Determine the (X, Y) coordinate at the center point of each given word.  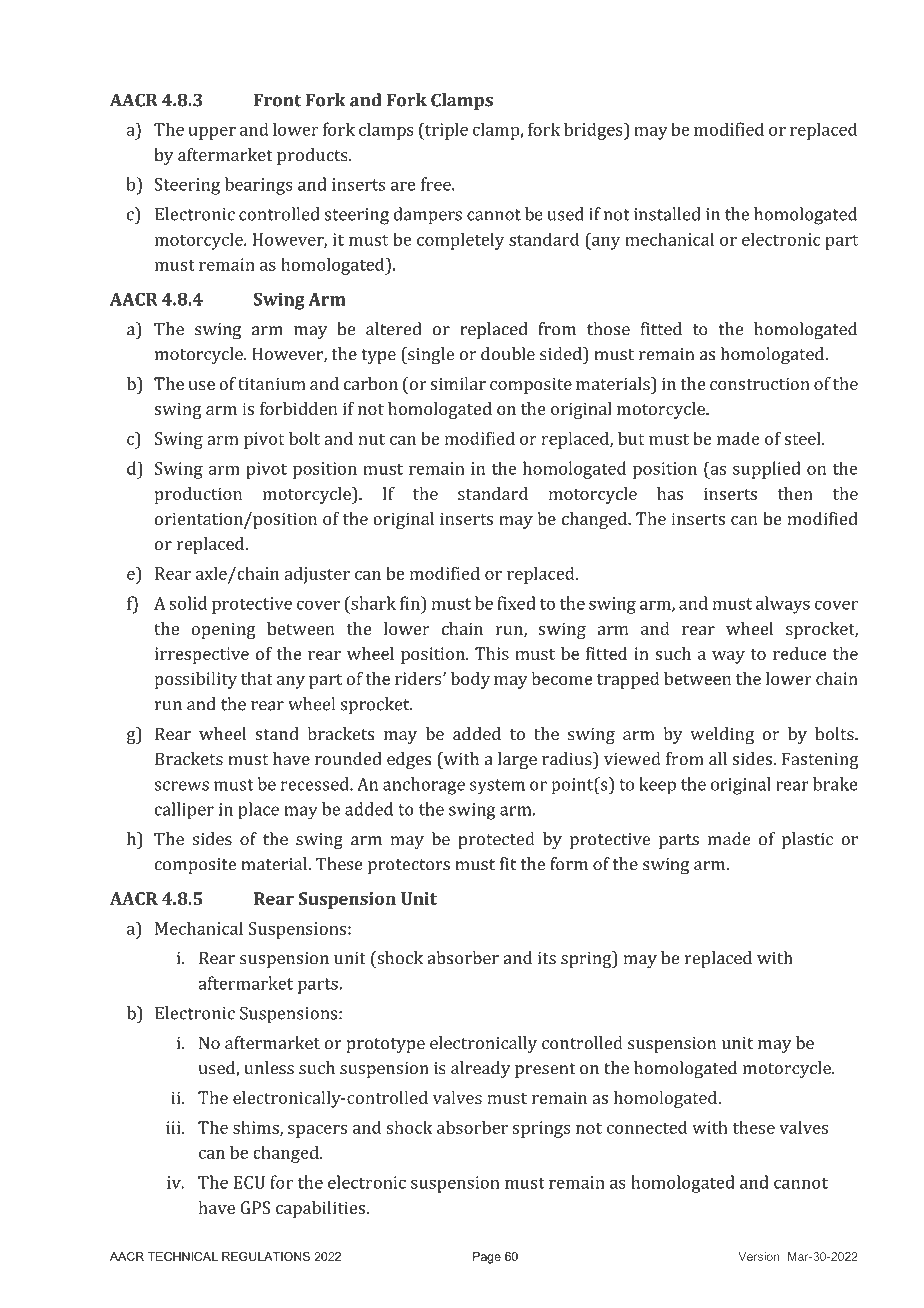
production (198, 495)
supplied (767, 470)
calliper (184, 811)
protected (496, 840)
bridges (594, 131)
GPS (255, 1207)
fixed (516, 603)
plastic (807, 840)
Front (277, 100)
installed (667, 214)
